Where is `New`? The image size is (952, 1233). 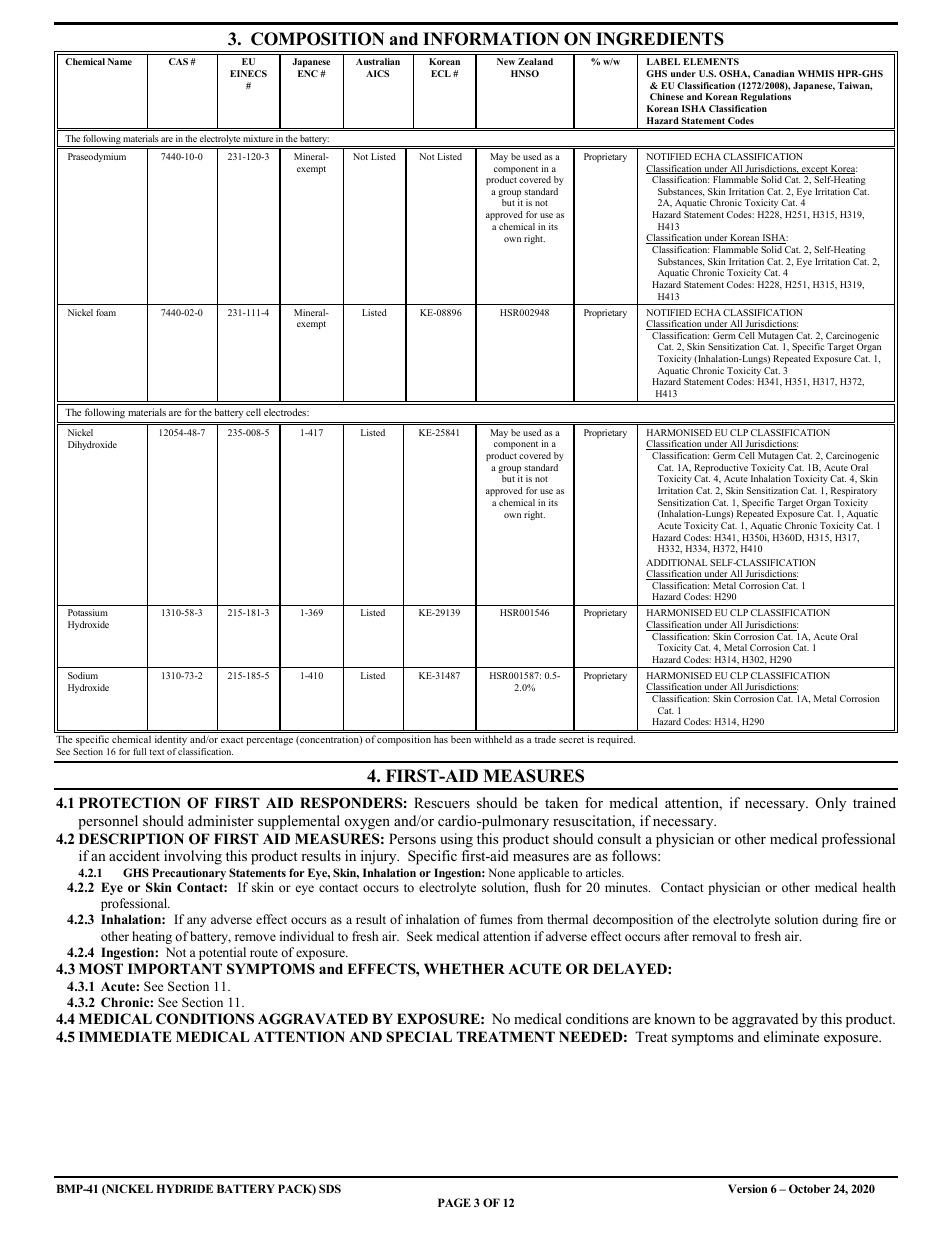
New is located at coordinates (506, 61).
